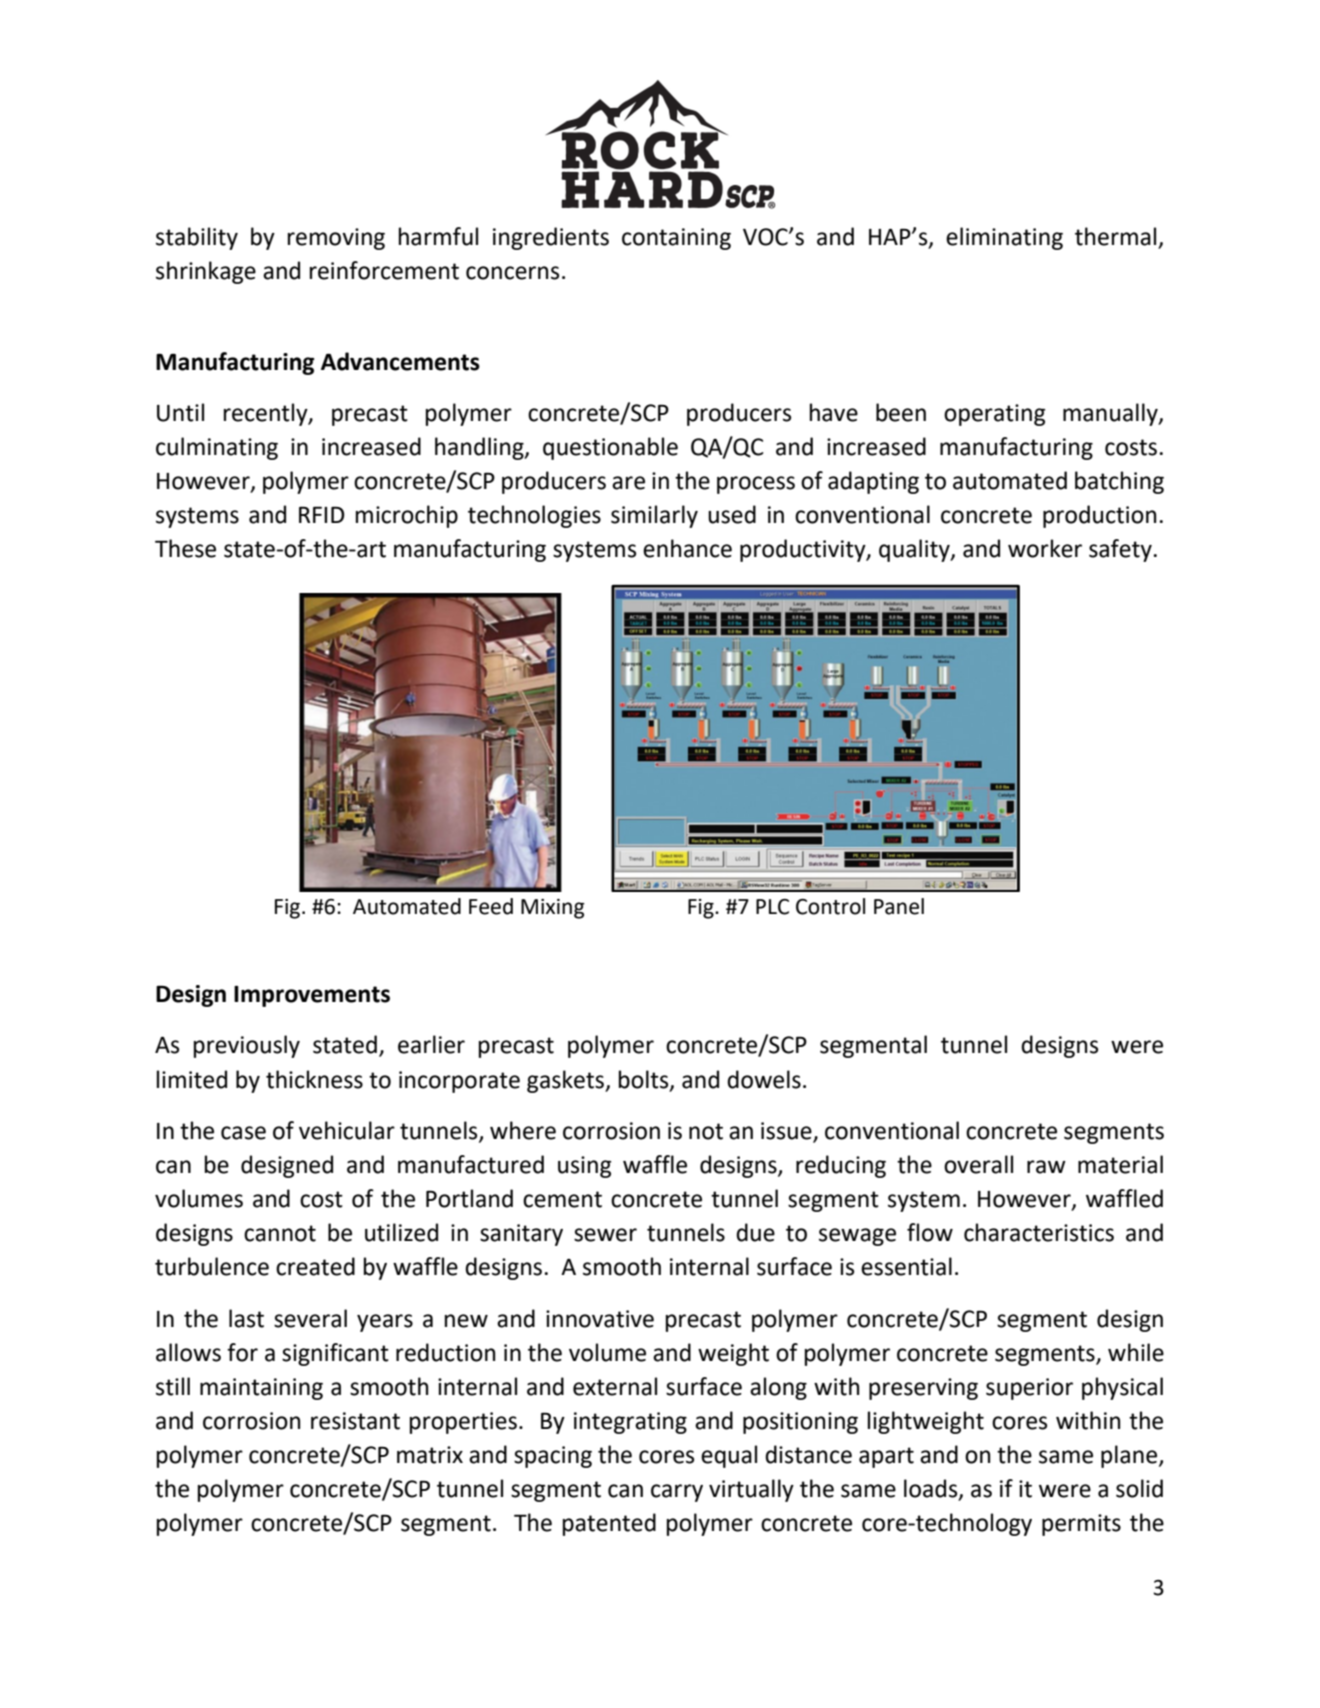 This screenshot has height=1708, width=1320. I want to click on Mixing, so click(553, 909).
